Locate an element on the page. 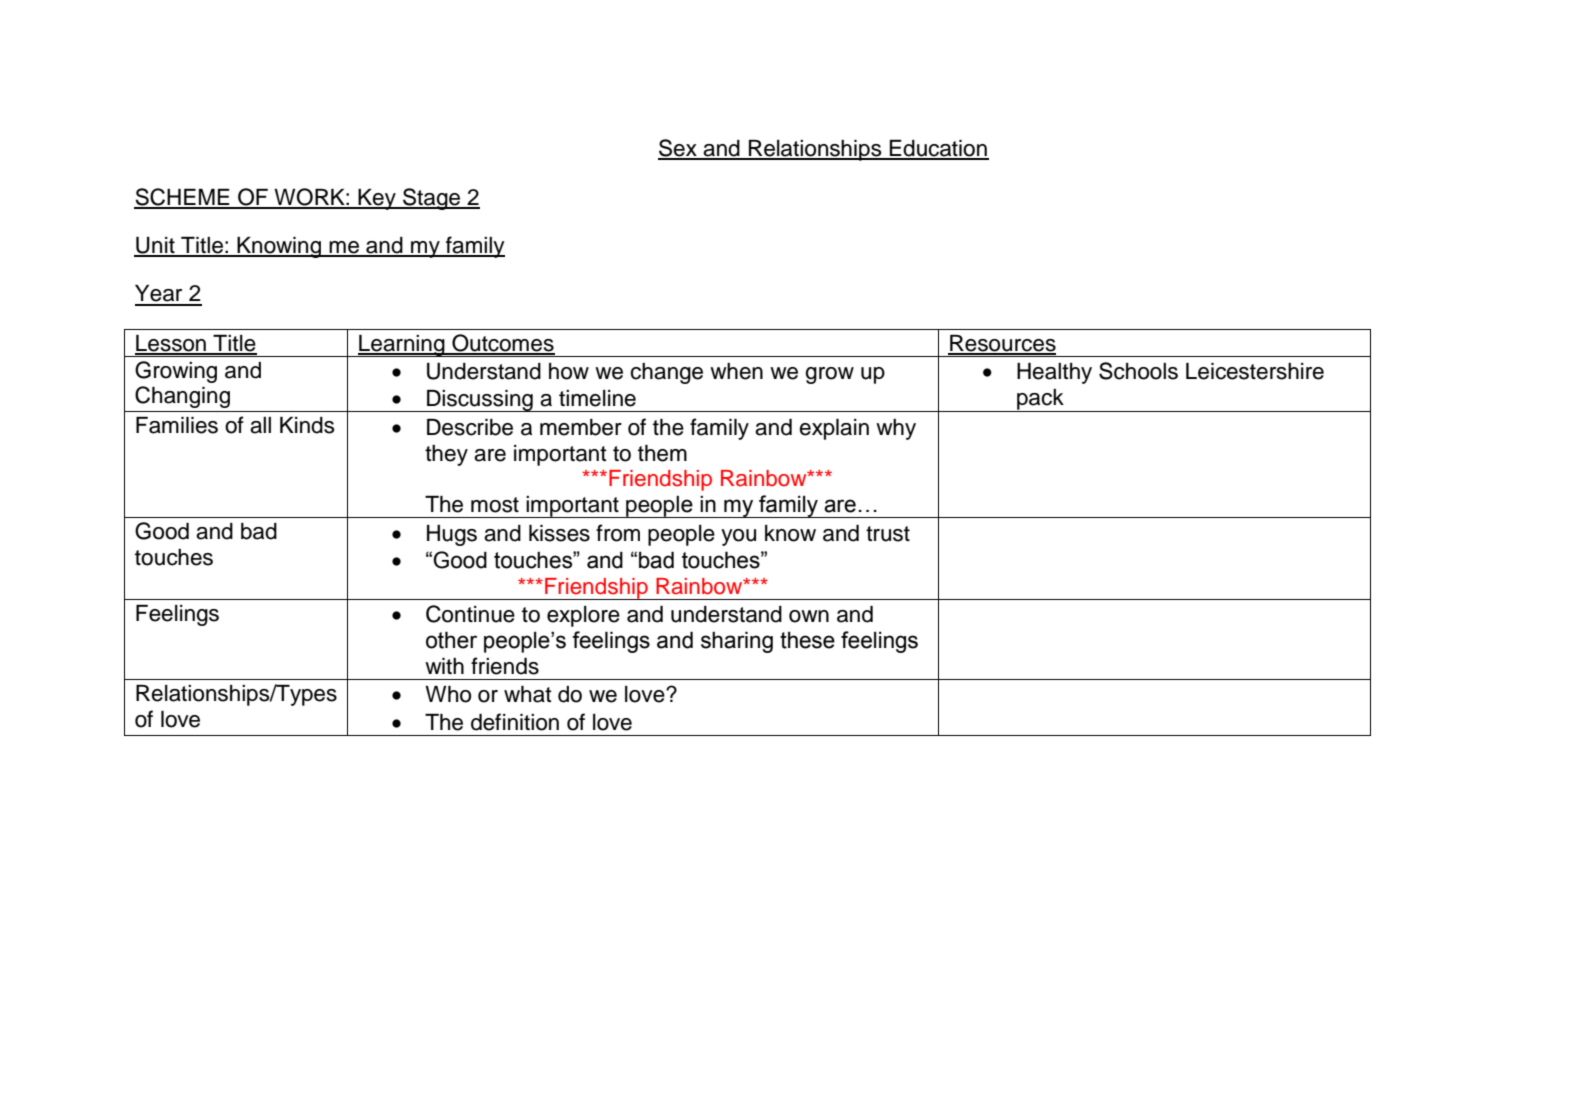  Learning is located at coordinates (402, 346).
